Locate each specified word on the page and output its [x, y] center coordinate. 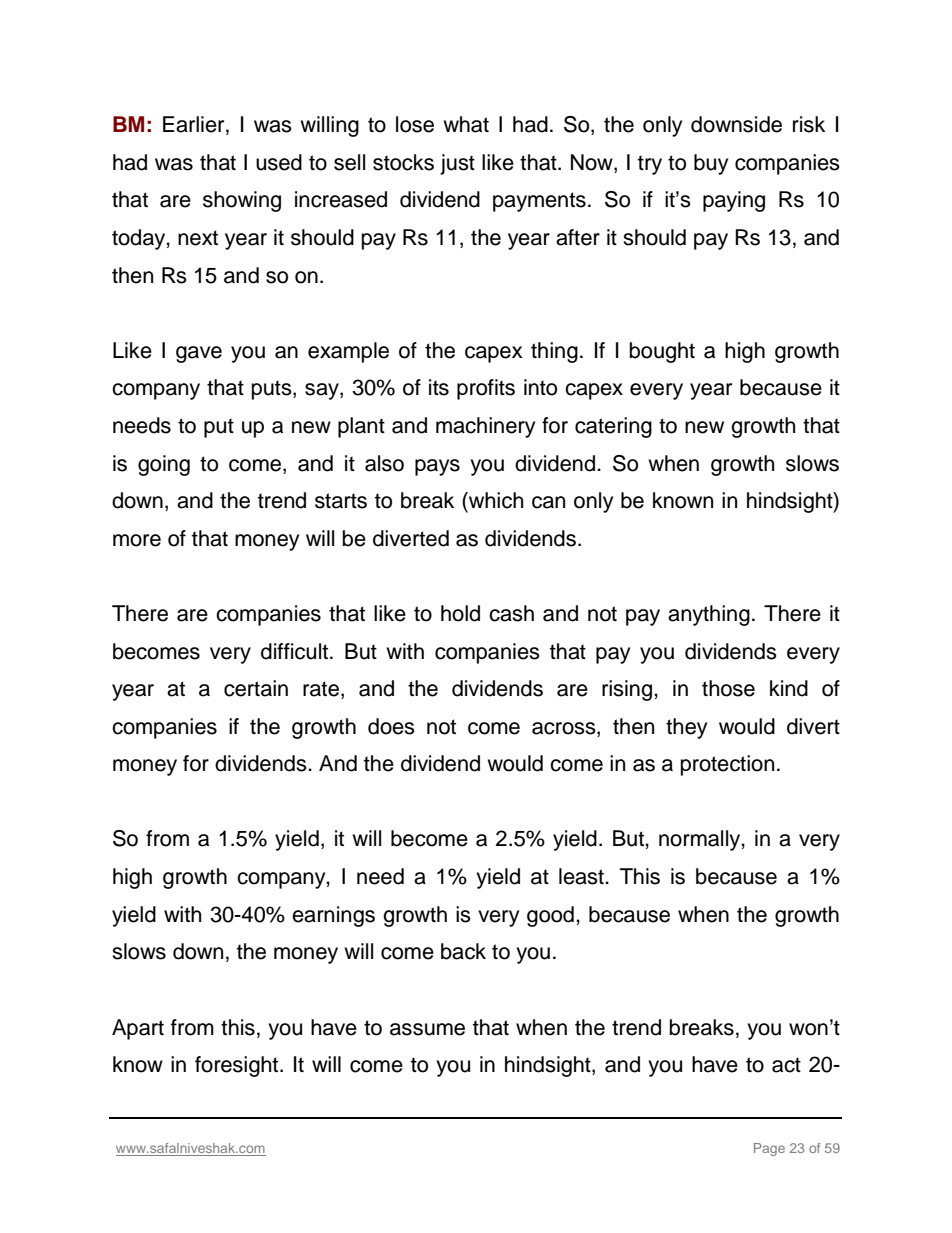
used [279, 162]
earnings [333, 916]
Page [769, 1149]
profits [486, 389]
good [550, 916]
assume [427, 1029]
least [582, 876]
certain [256, 688]
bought [662, 352]
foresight [238, 1066]
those [728, 688]
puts [273, 390]
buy [711, 164]
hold [460, 613]
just [457, 164]
